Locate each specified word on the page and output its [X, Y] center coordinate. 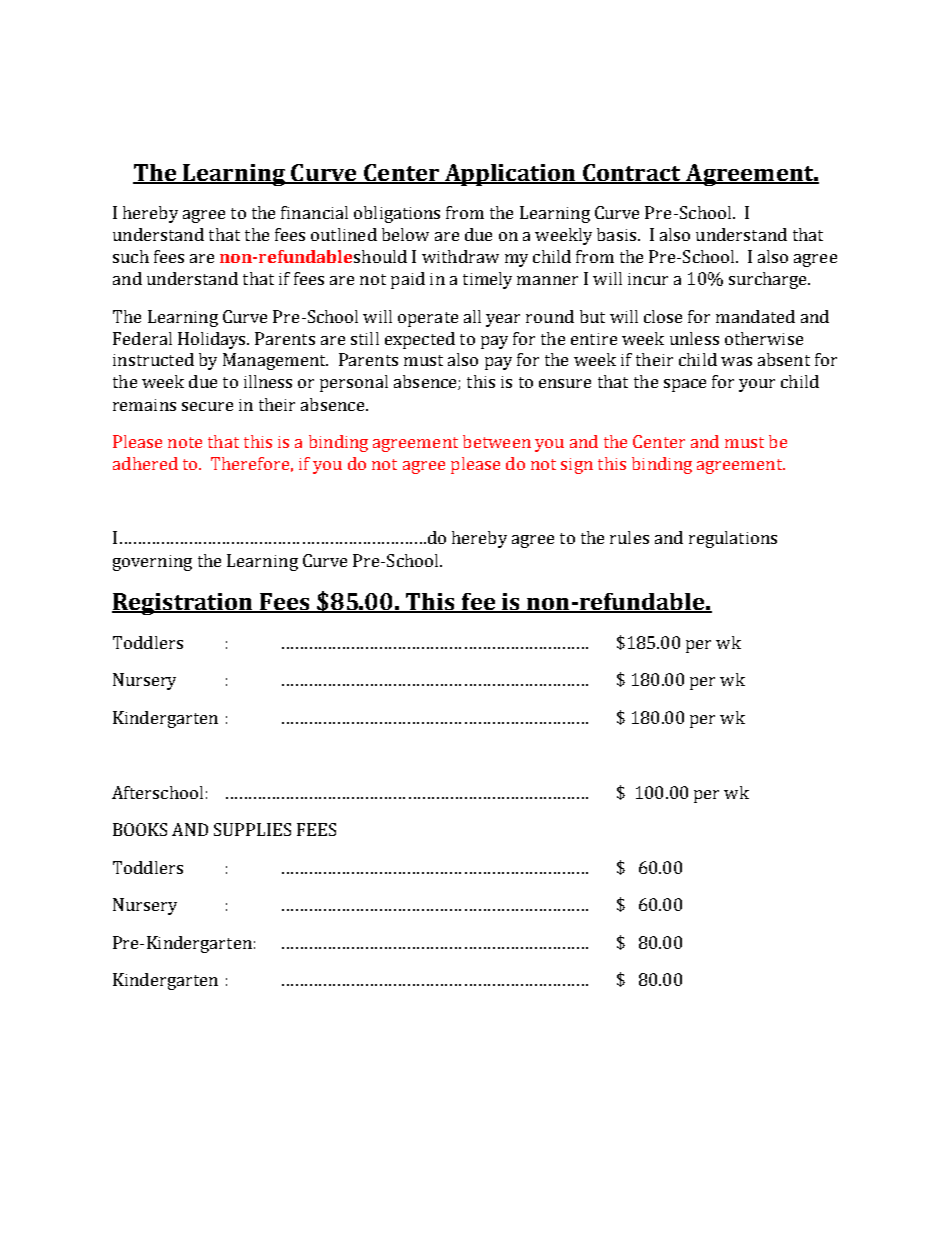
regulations [733, 539]
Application [510, 175]
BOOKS [140, 829]
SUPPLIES [252, 829]
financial [314, 212]
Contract [633, 173]
